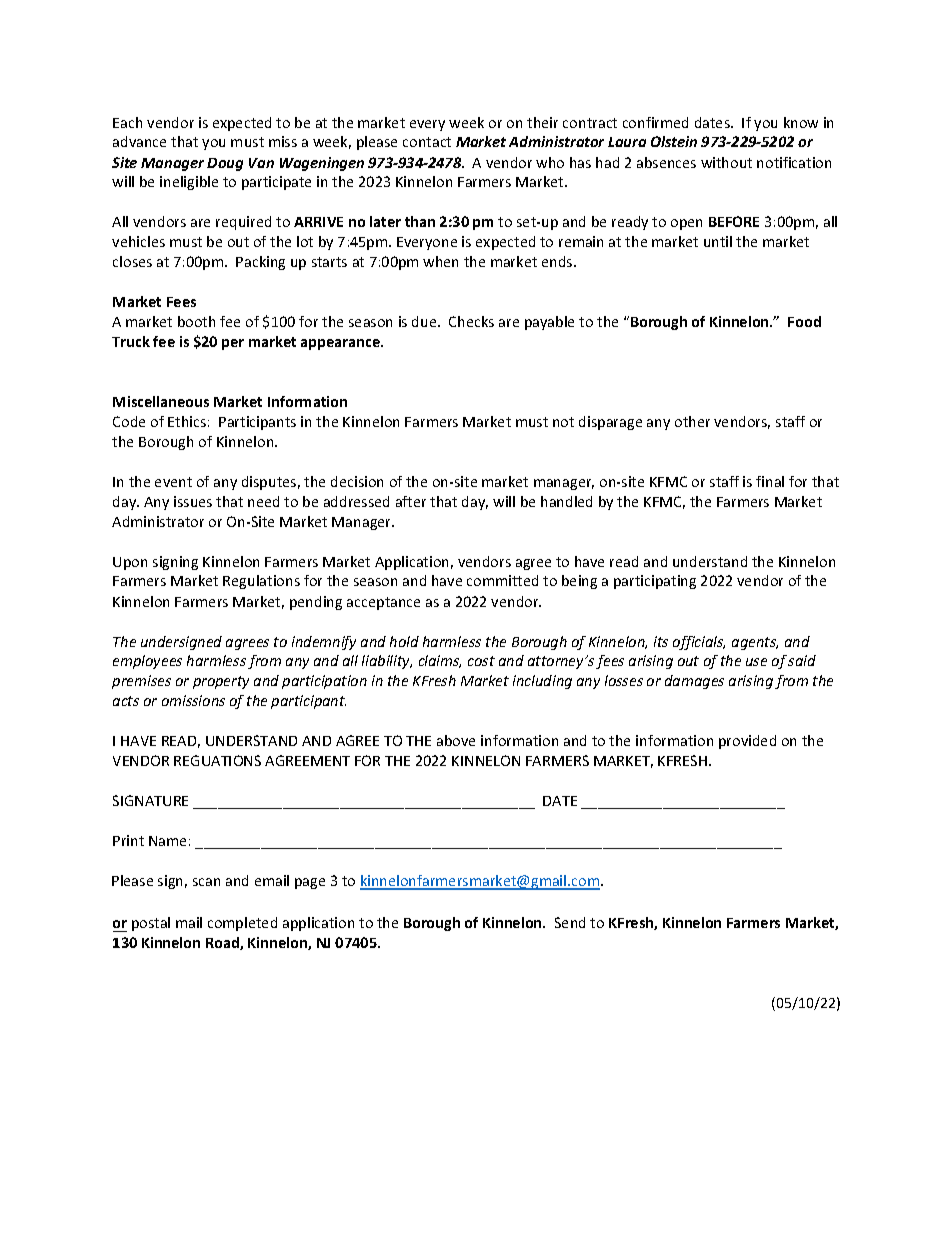 The height and width of the screenshot is (1233, 952). What do you see at coordinates (411, 501) in the screenshot?
I see `after` at bounding box center [411, 501].
